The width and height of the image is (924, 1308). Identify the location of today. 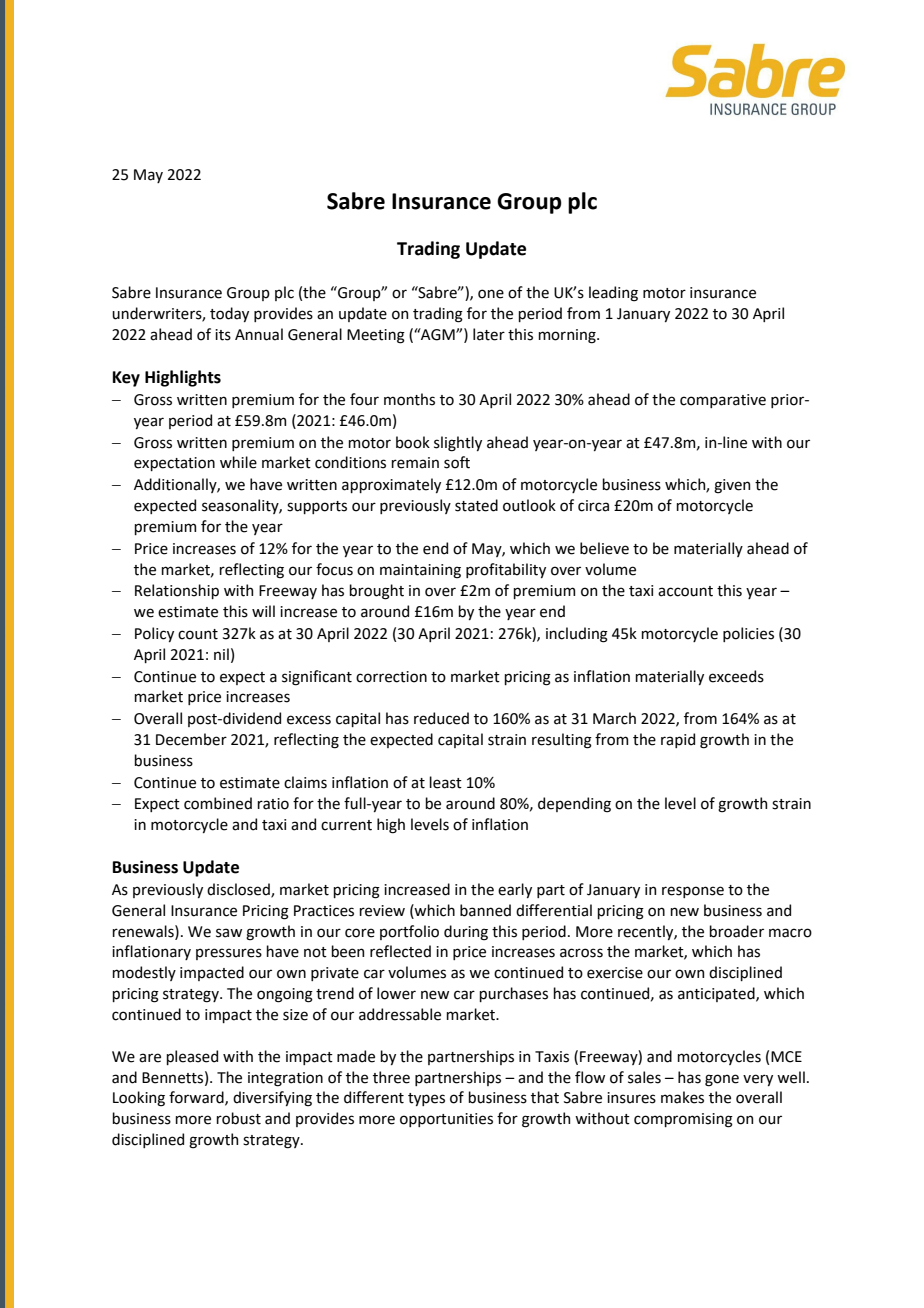
(229, 314).
